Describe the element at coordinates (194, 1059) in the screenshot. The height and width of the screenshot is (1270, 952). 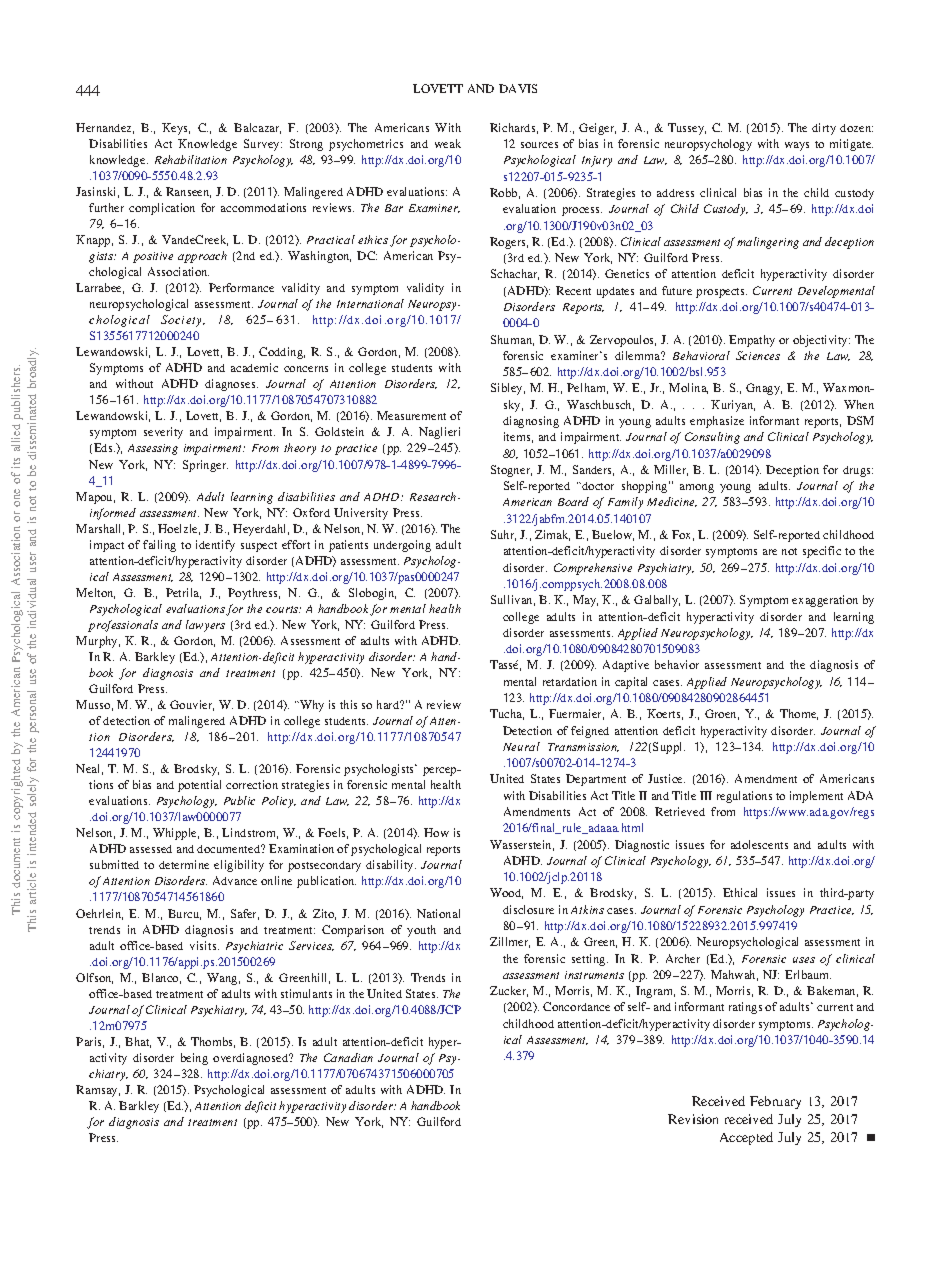
I see `being` at that location.
